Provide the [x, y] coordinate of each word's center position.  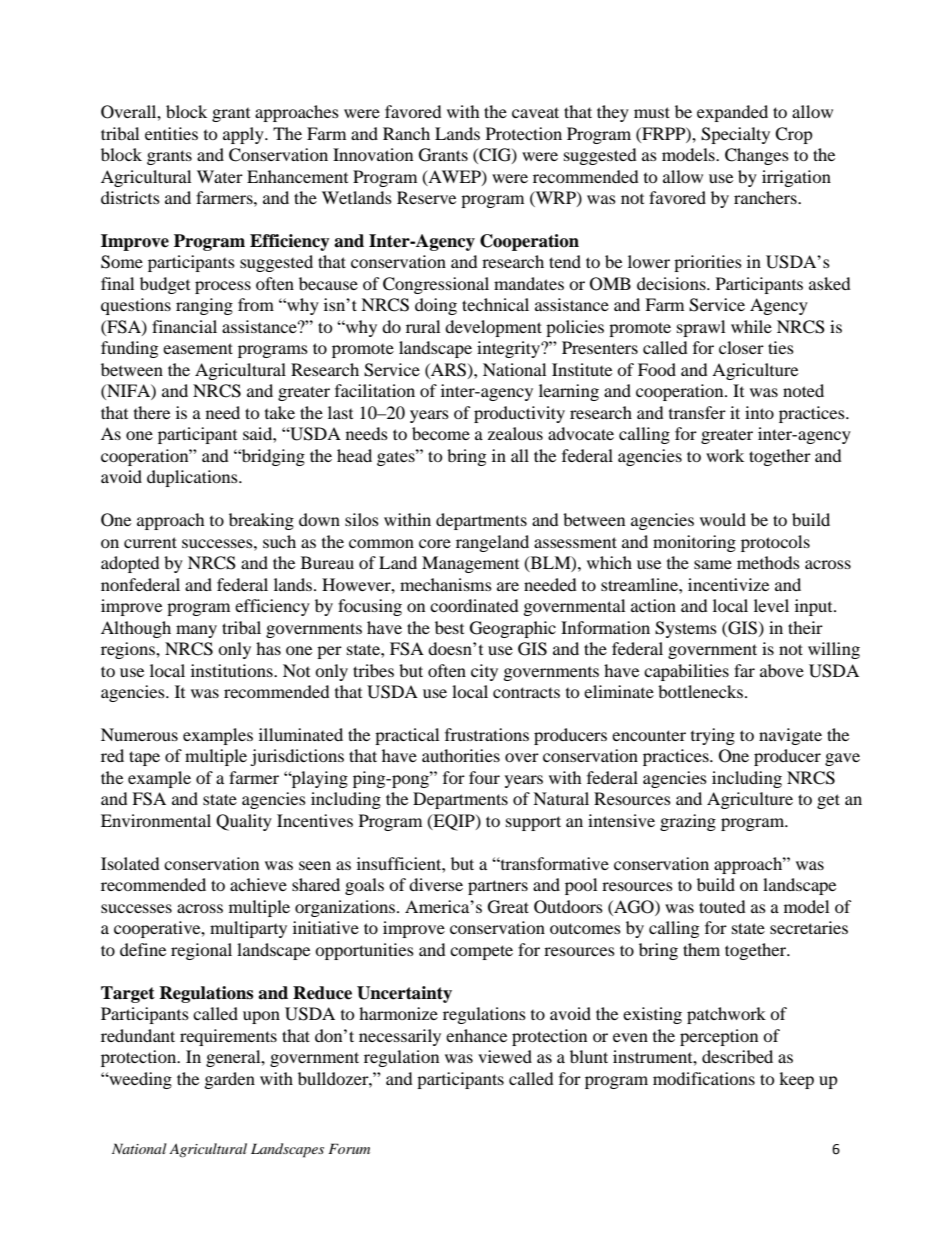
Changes [757, 156]
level [771, 605]
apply [244, 135]
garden [230, 1080]
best [449, 627]
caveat [535, 112]
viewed [505, 1056]
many [196, 631]
